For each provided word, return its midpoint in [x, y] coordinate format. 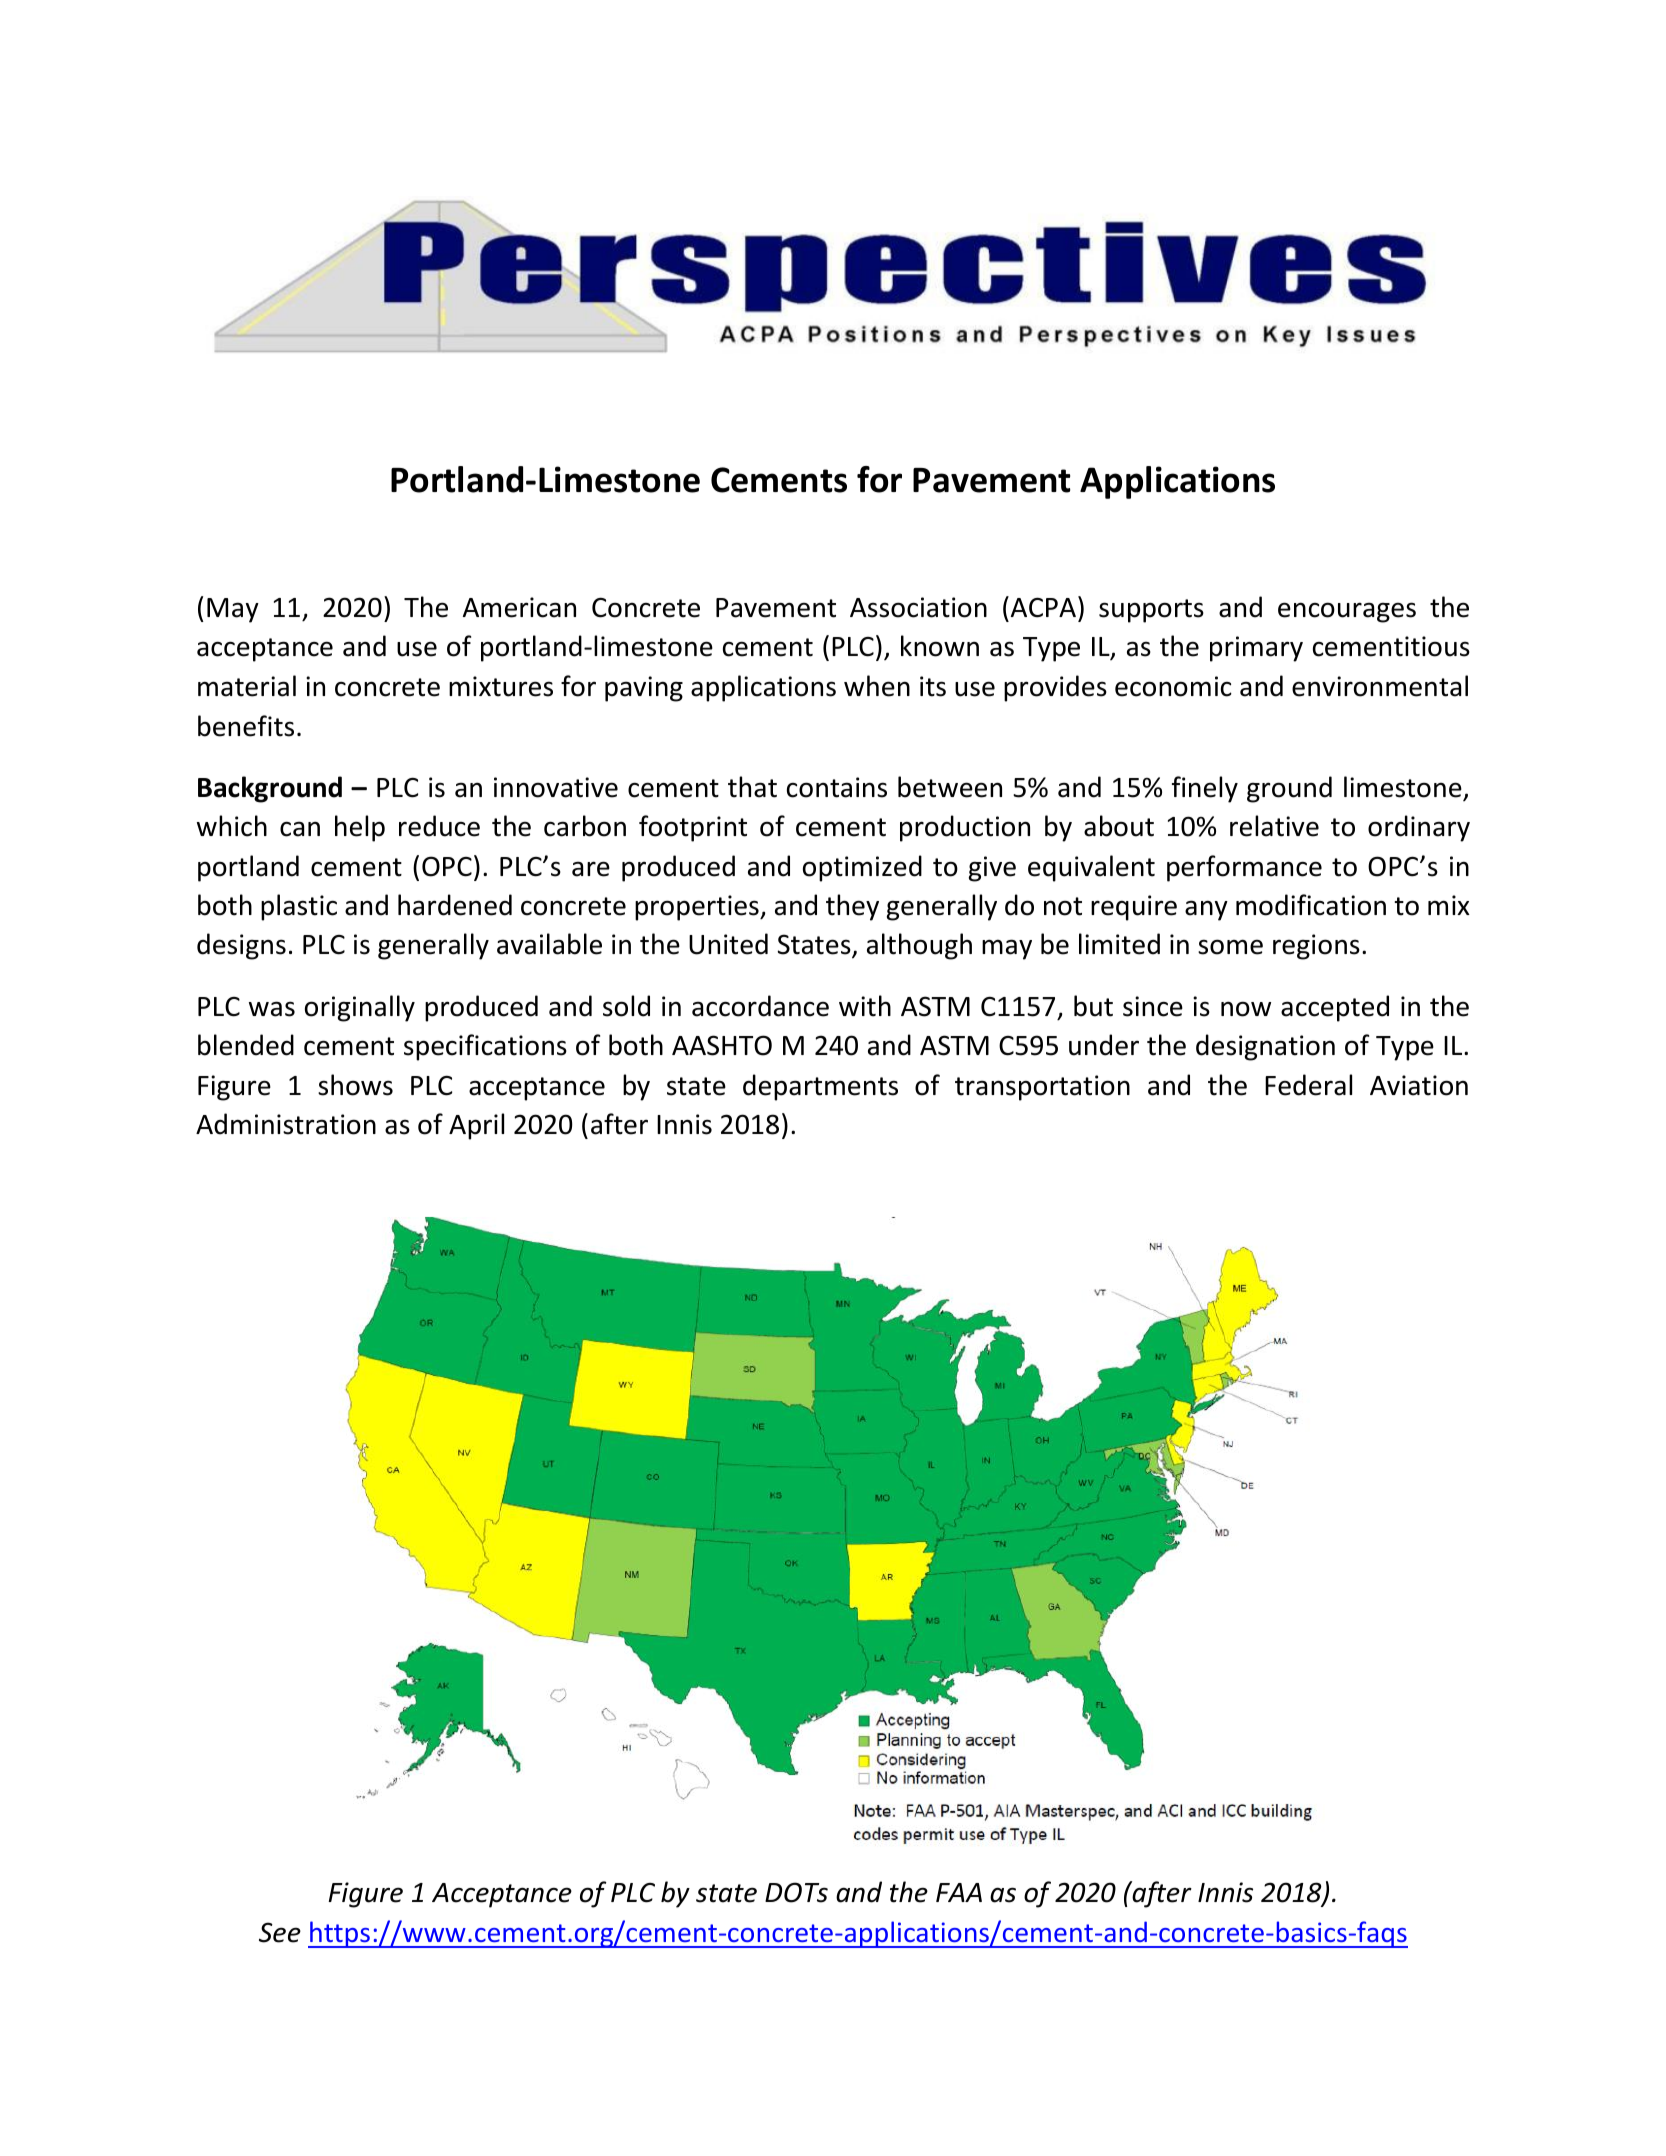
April [476, 1126]
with [865, 1006]
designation [1265, 1047]
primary [1256, 649]
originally [360, 1008]
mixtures [501, 686]
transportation [1042, 1088]
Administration [286, 1124]
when [877, 686]
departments [820, 1087]
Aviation [1419, 1085]
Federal [1308, 1085]
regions [1316, 947]
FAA [959, 1892]
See [280, 1932]
